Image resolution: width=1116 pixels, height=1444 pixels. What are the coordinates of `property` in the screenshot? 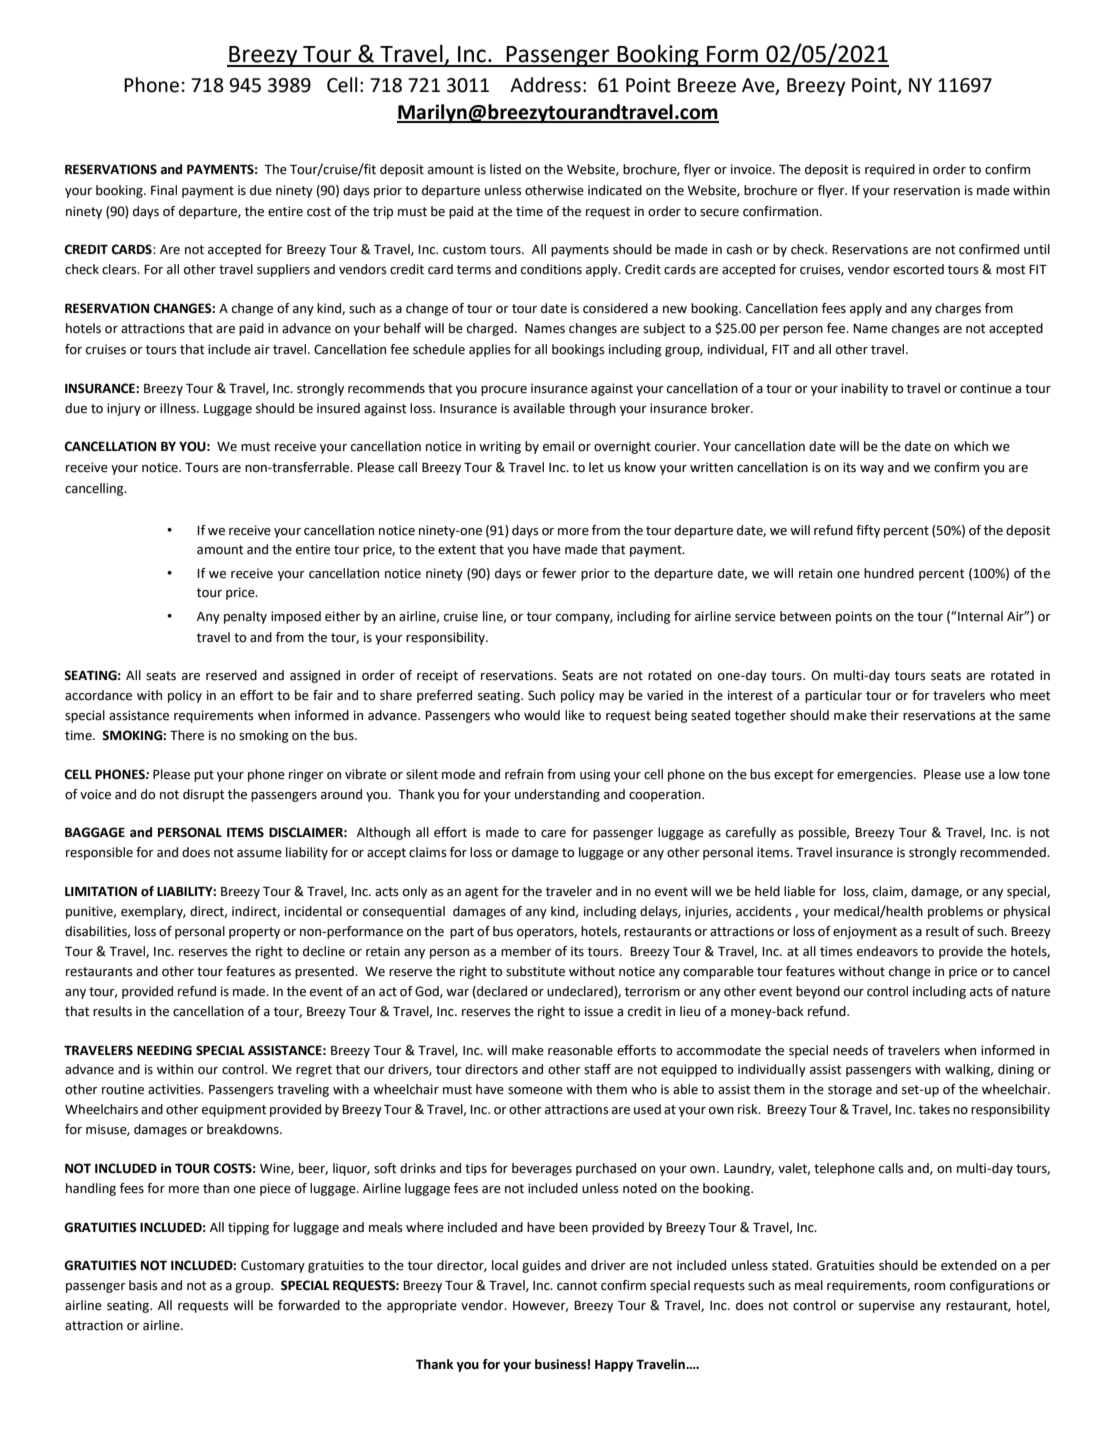 It's located at (254, 933).
